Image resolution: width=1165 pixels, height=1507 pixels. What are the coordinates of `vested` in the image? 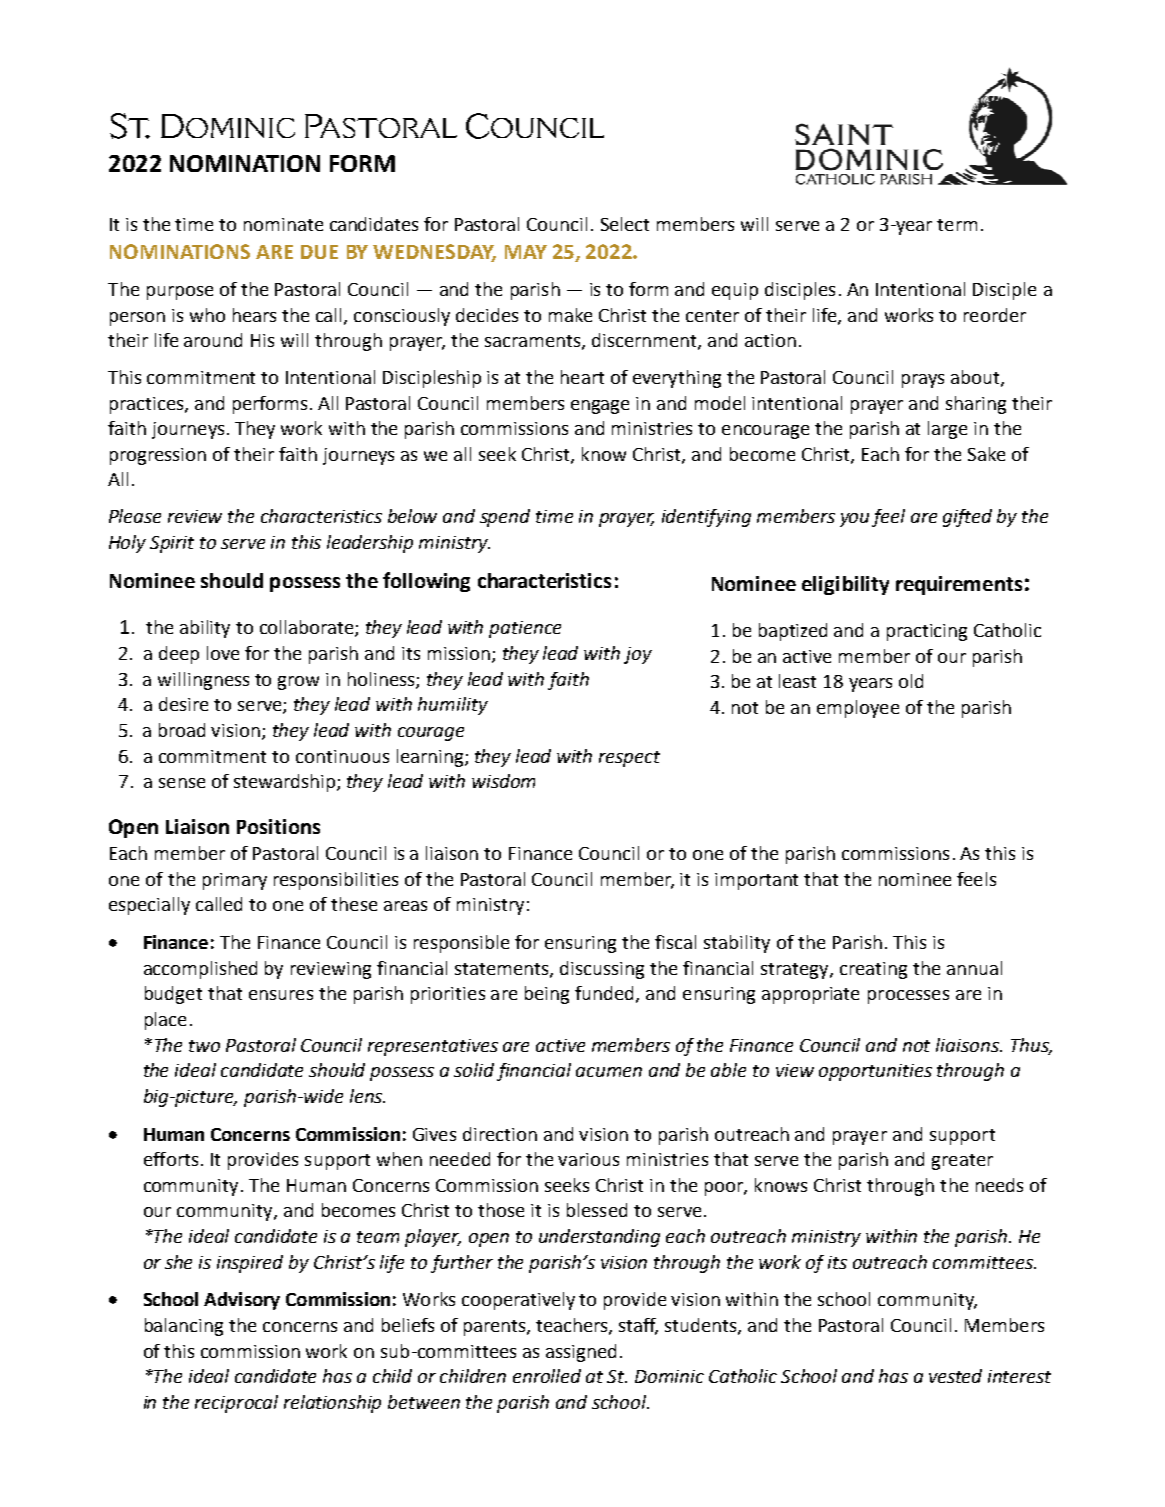 It's located at (955, 1376).
